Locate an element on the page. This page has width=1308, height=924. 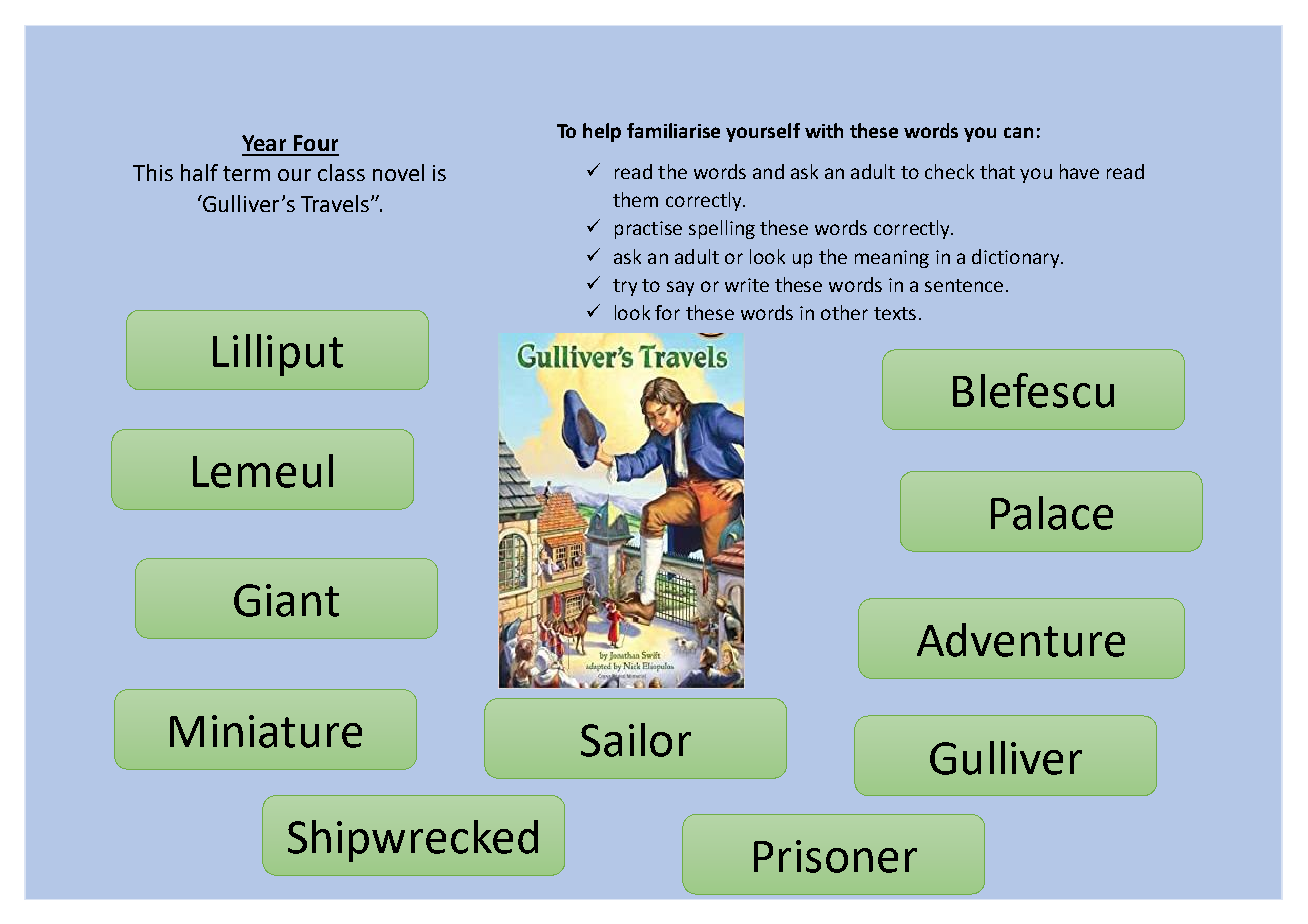
Sailor is located at coordinates (636, 740).
